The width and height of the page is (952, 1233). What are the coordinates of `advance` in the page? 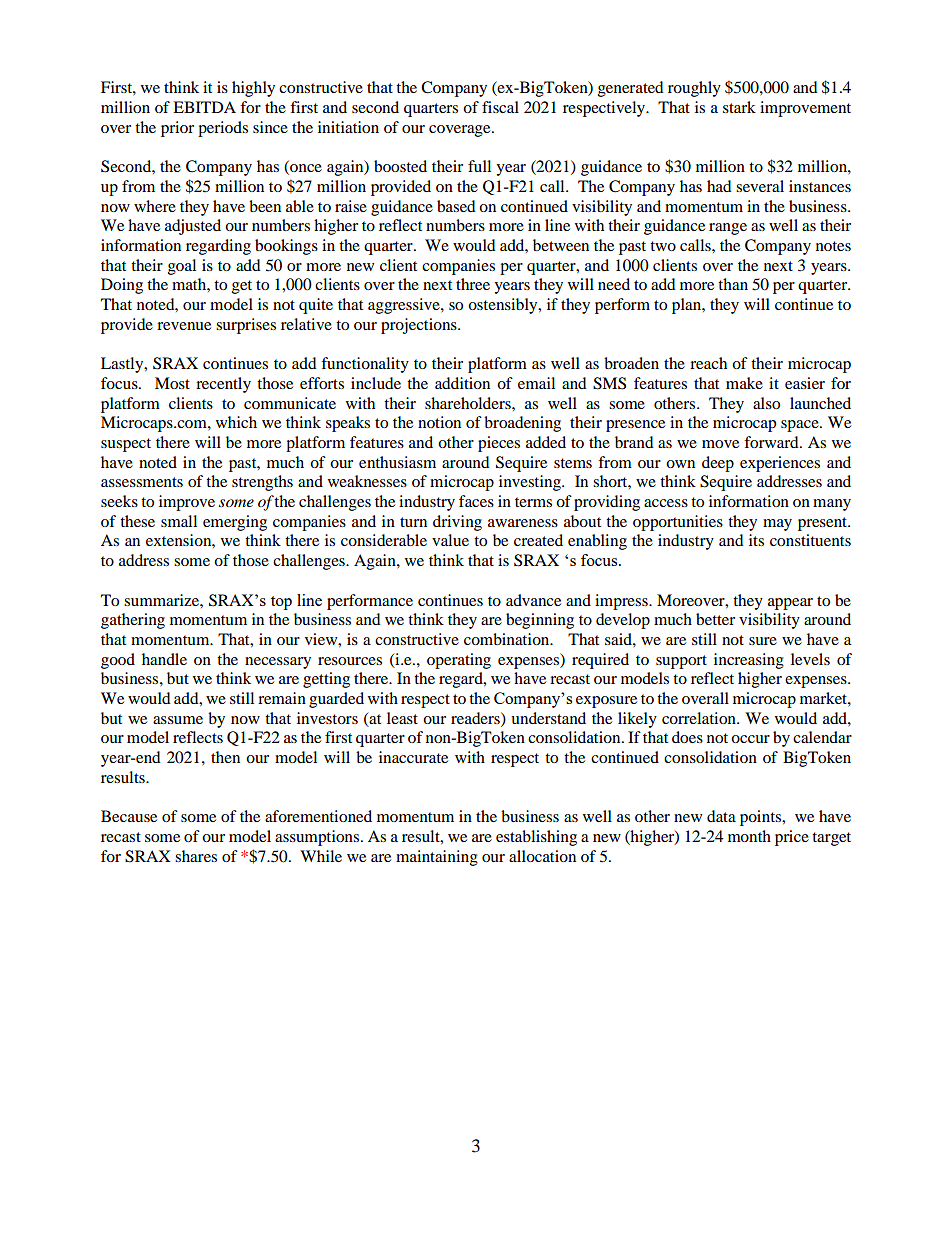 It's located at (533, 600).
